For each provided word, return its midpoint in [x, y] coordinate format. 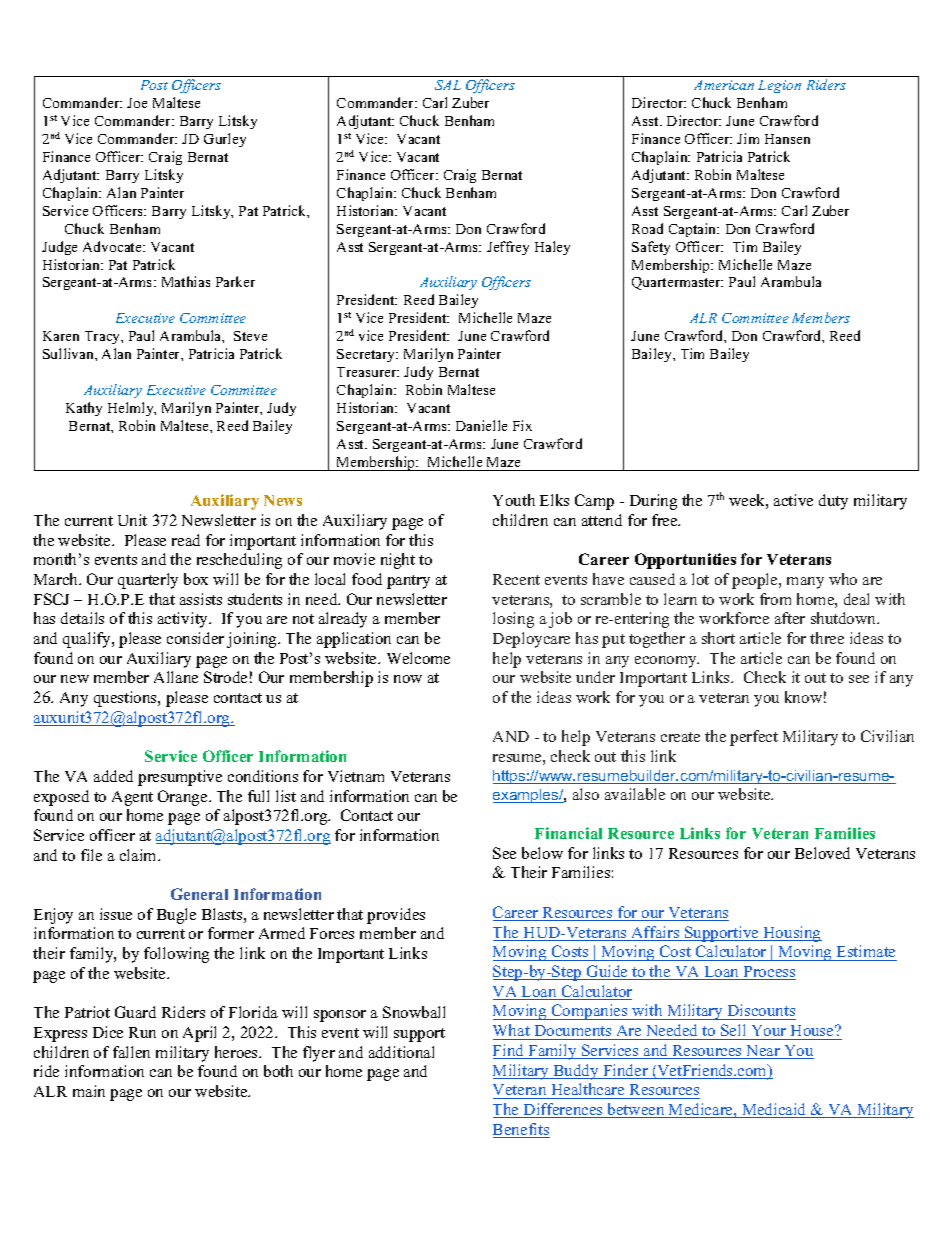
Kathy [84, 409]
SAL [448, 85]
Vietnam [356, 776]
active [793, 500]
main [89, 1091]
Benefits [521, 1130]
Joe [137, 103]
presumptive [180, 778]
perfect [754, 738]
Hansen [787, 139]
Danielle [481, 425]
